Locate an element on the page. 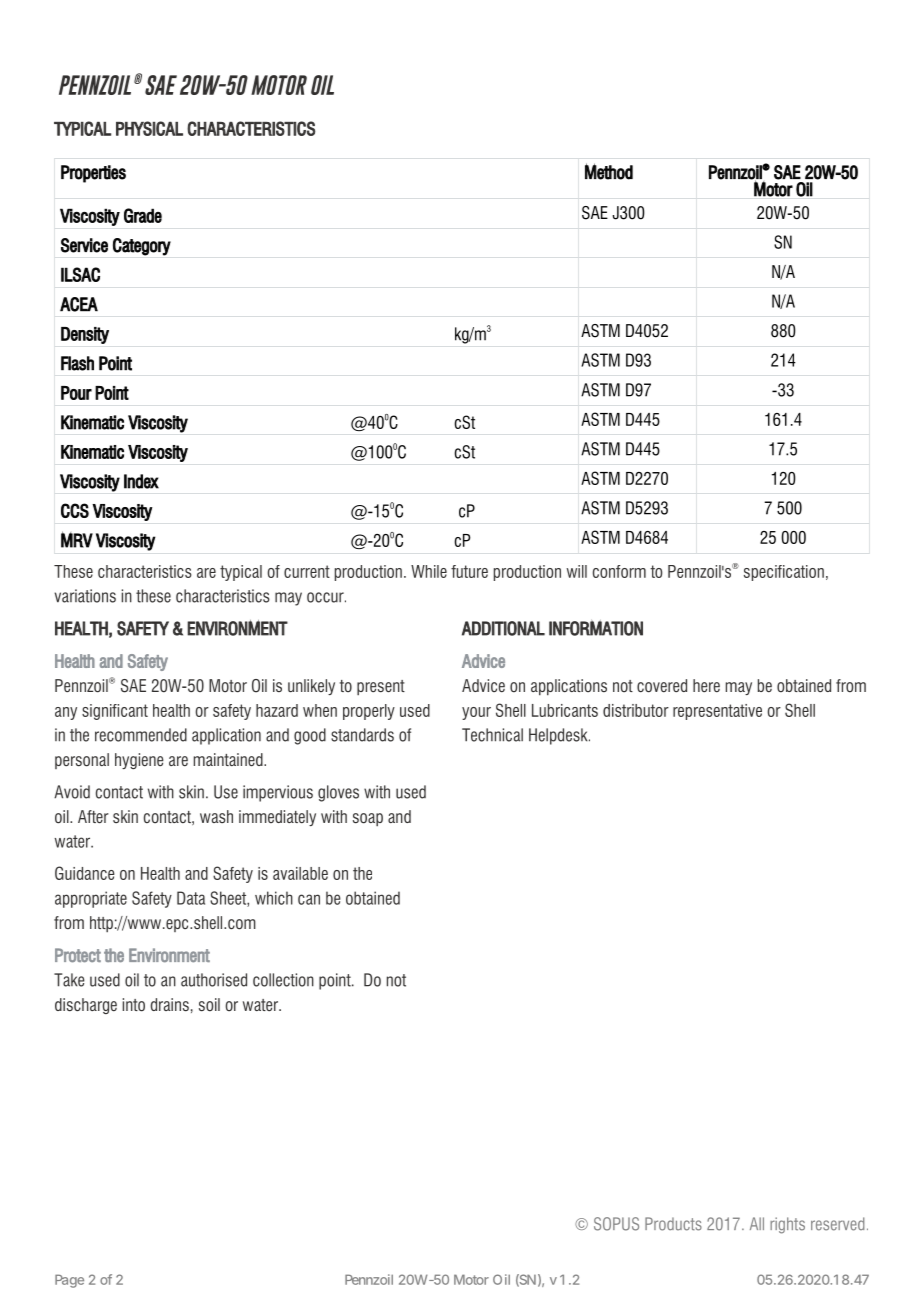  Page is located at coordinates (69, 1281).
